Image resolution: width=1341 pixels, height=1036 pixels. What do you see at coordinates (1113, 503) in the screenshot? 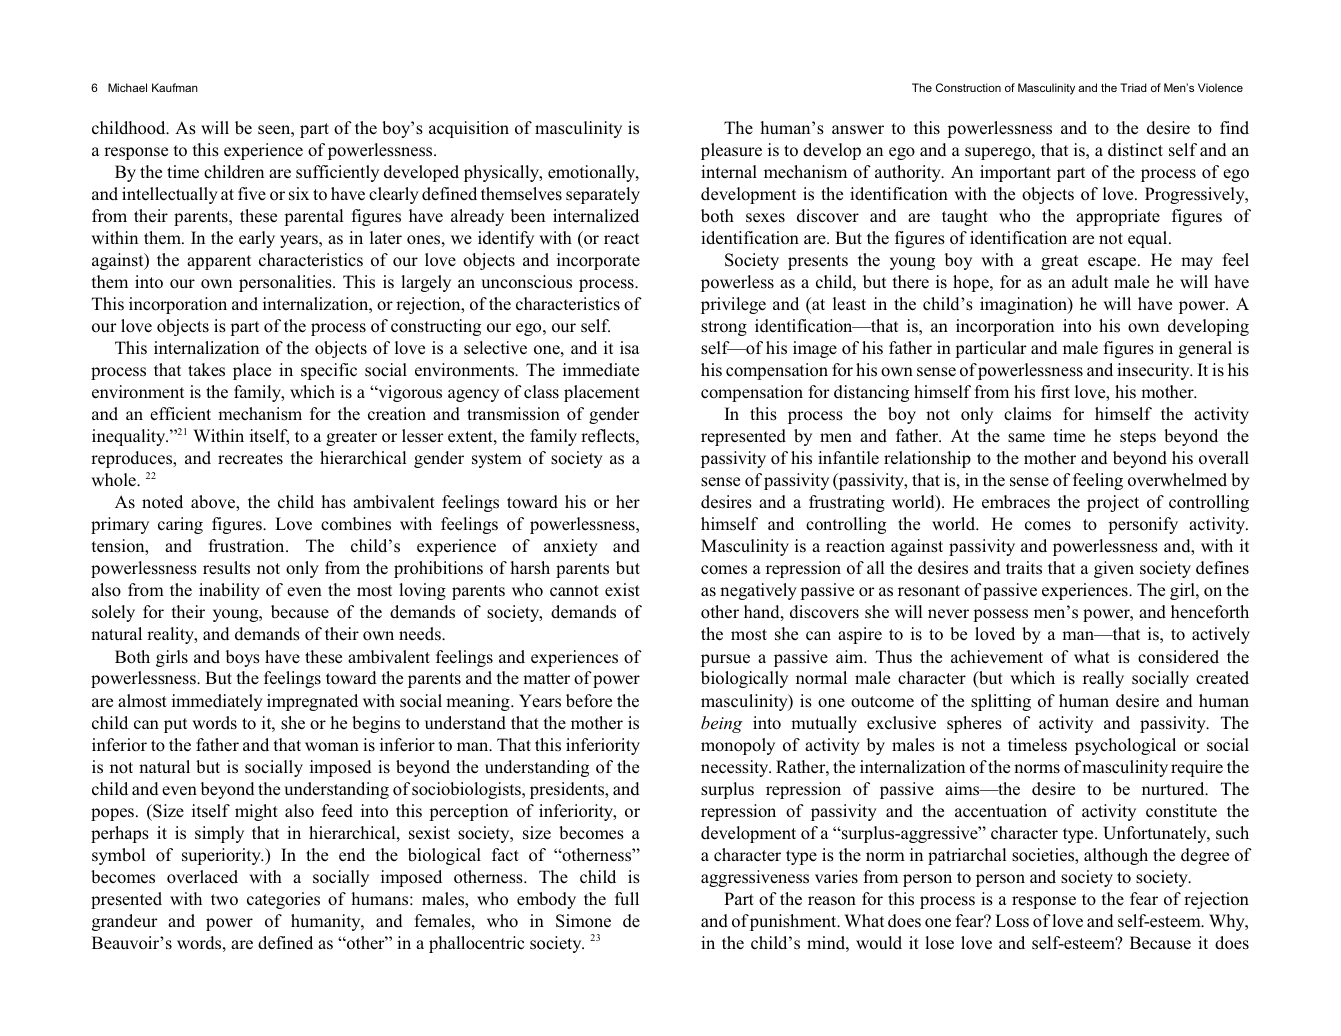
I see `project` at bounding box center [1113, 503].
